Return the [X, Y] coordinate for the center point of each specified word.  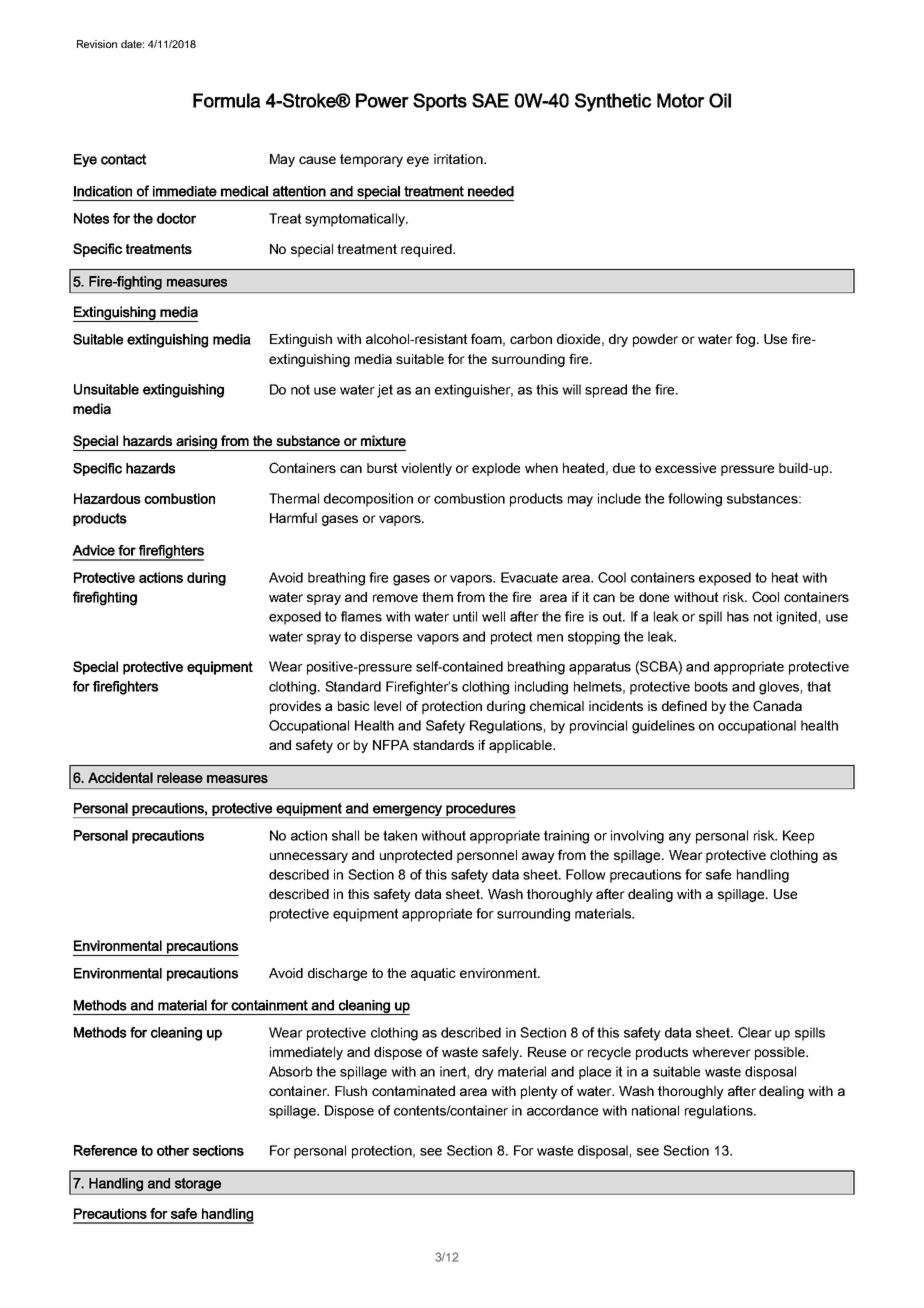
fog [745, 340]
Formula [227, 100]
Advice [93, 550]
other [173, 1150]
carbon [531, 339]
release [180, 777]
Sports [440, 102]
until [465, 616]
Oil [720, 100]
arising [196, 443]
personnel [487, 856]
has [738, 616]
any [680, 838]
